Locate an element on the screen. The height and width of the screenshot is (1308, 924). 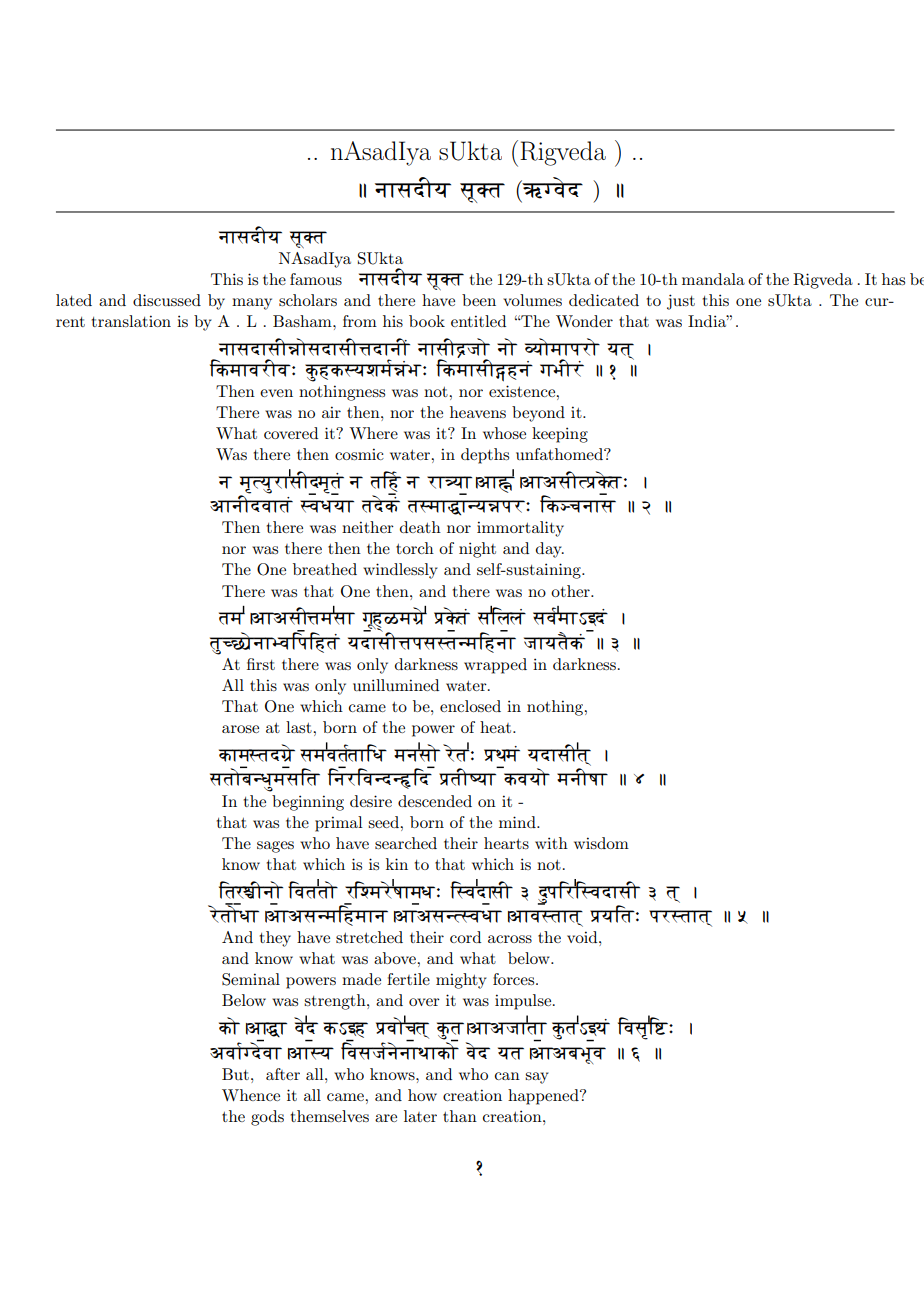
entitled is located at coordinates (478, 321).
